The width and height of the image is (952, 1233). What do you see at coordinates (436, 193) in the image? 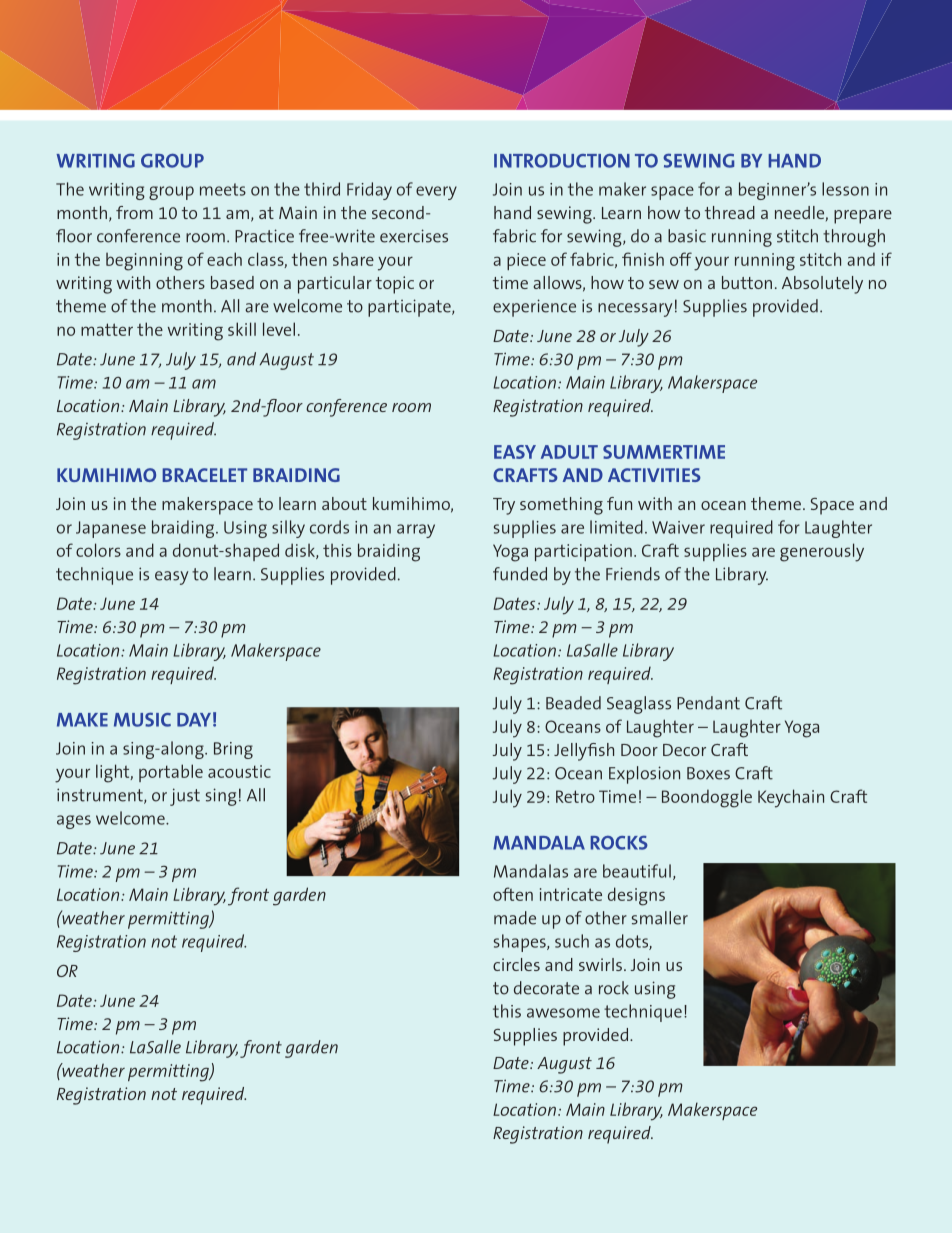
I see `every` at bounding box center [436, 193].
